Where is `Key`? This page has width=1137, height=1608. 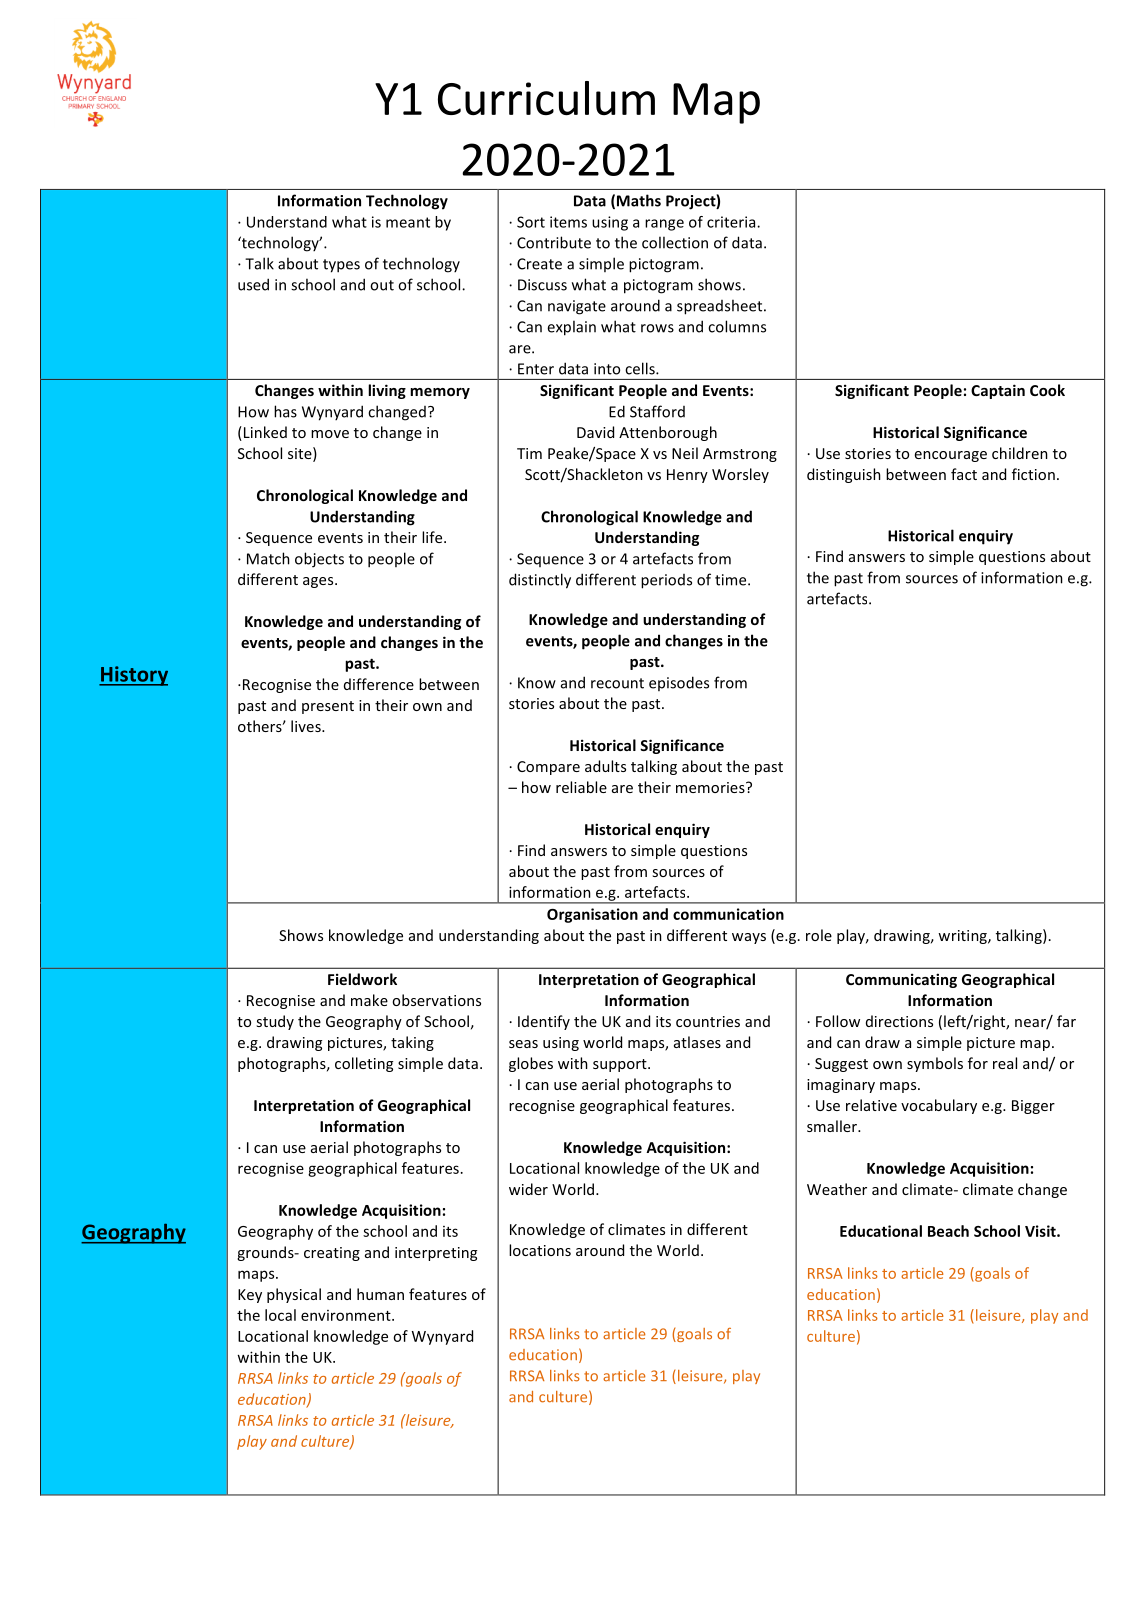
Key is located at coordinates (250, 1296).
